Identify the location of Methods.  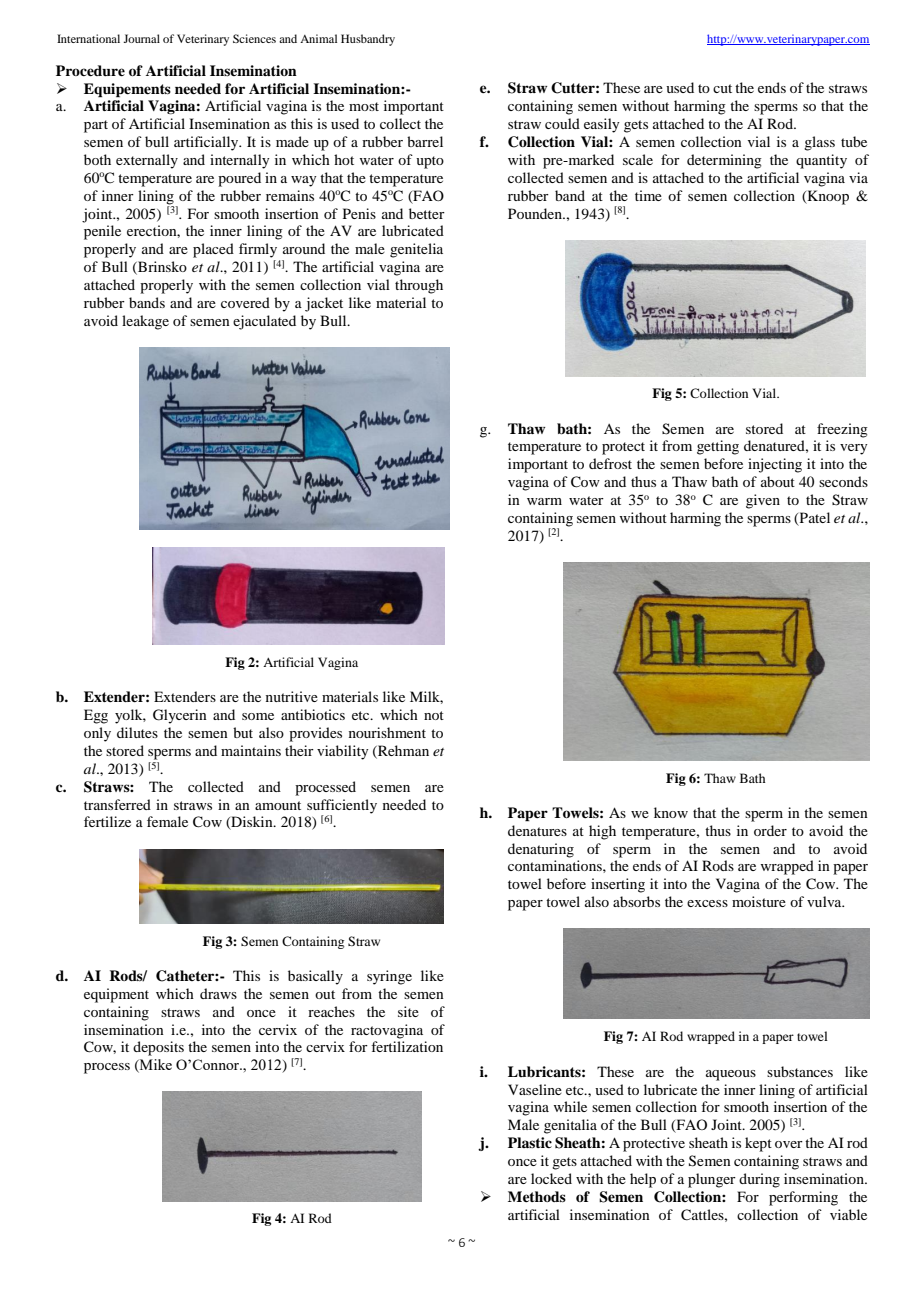
(537, 1196).
